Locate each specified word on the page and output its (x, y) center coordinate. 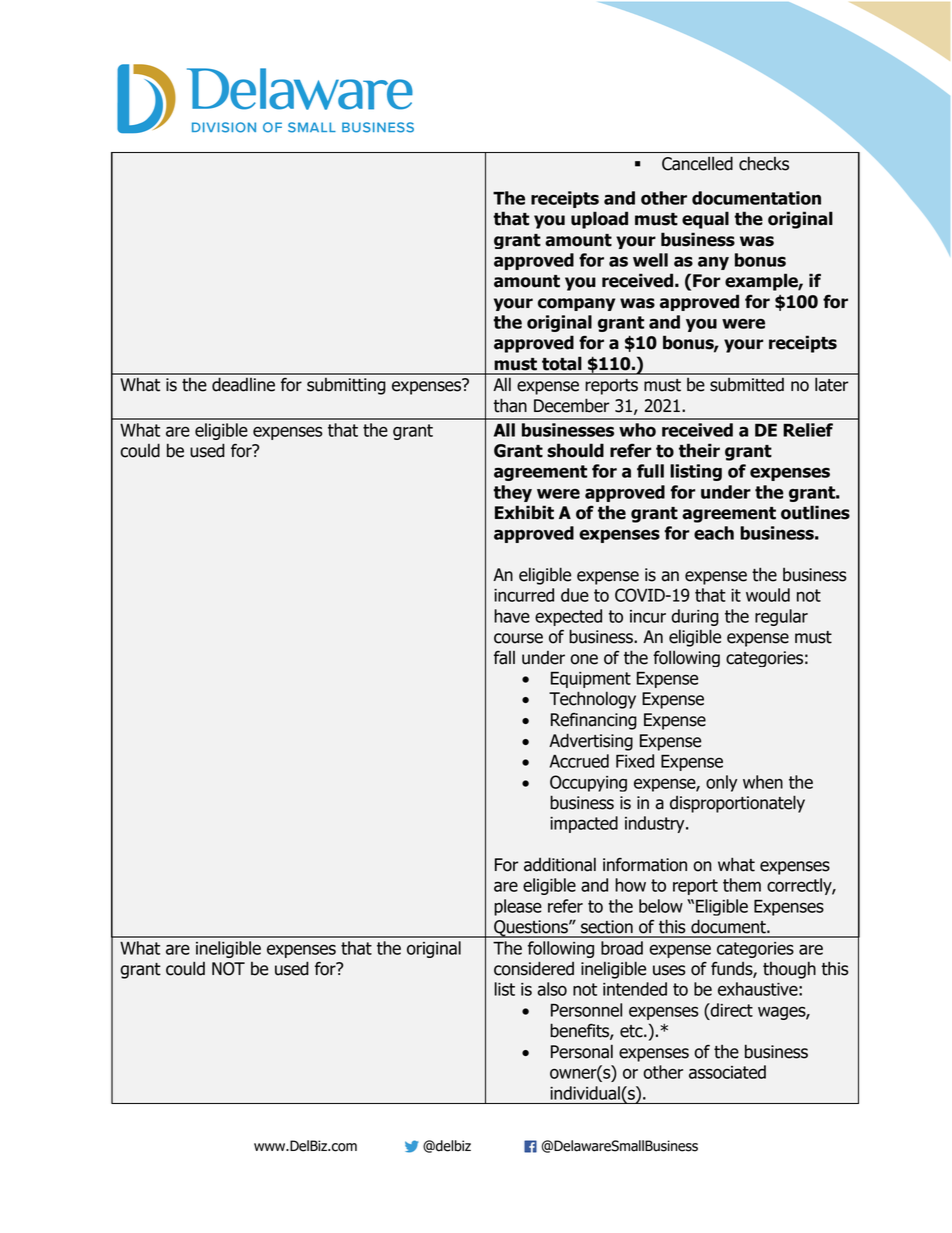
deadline (243, 384)
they (512, 493)
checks (764, 164)
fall (504, 658)
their (699, 450)
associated (727, 1072)
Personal (582, 1051)
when (763, 782)
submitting (346, 386)
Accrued (579, 761)
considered (534, 968)
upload (599, 220)
